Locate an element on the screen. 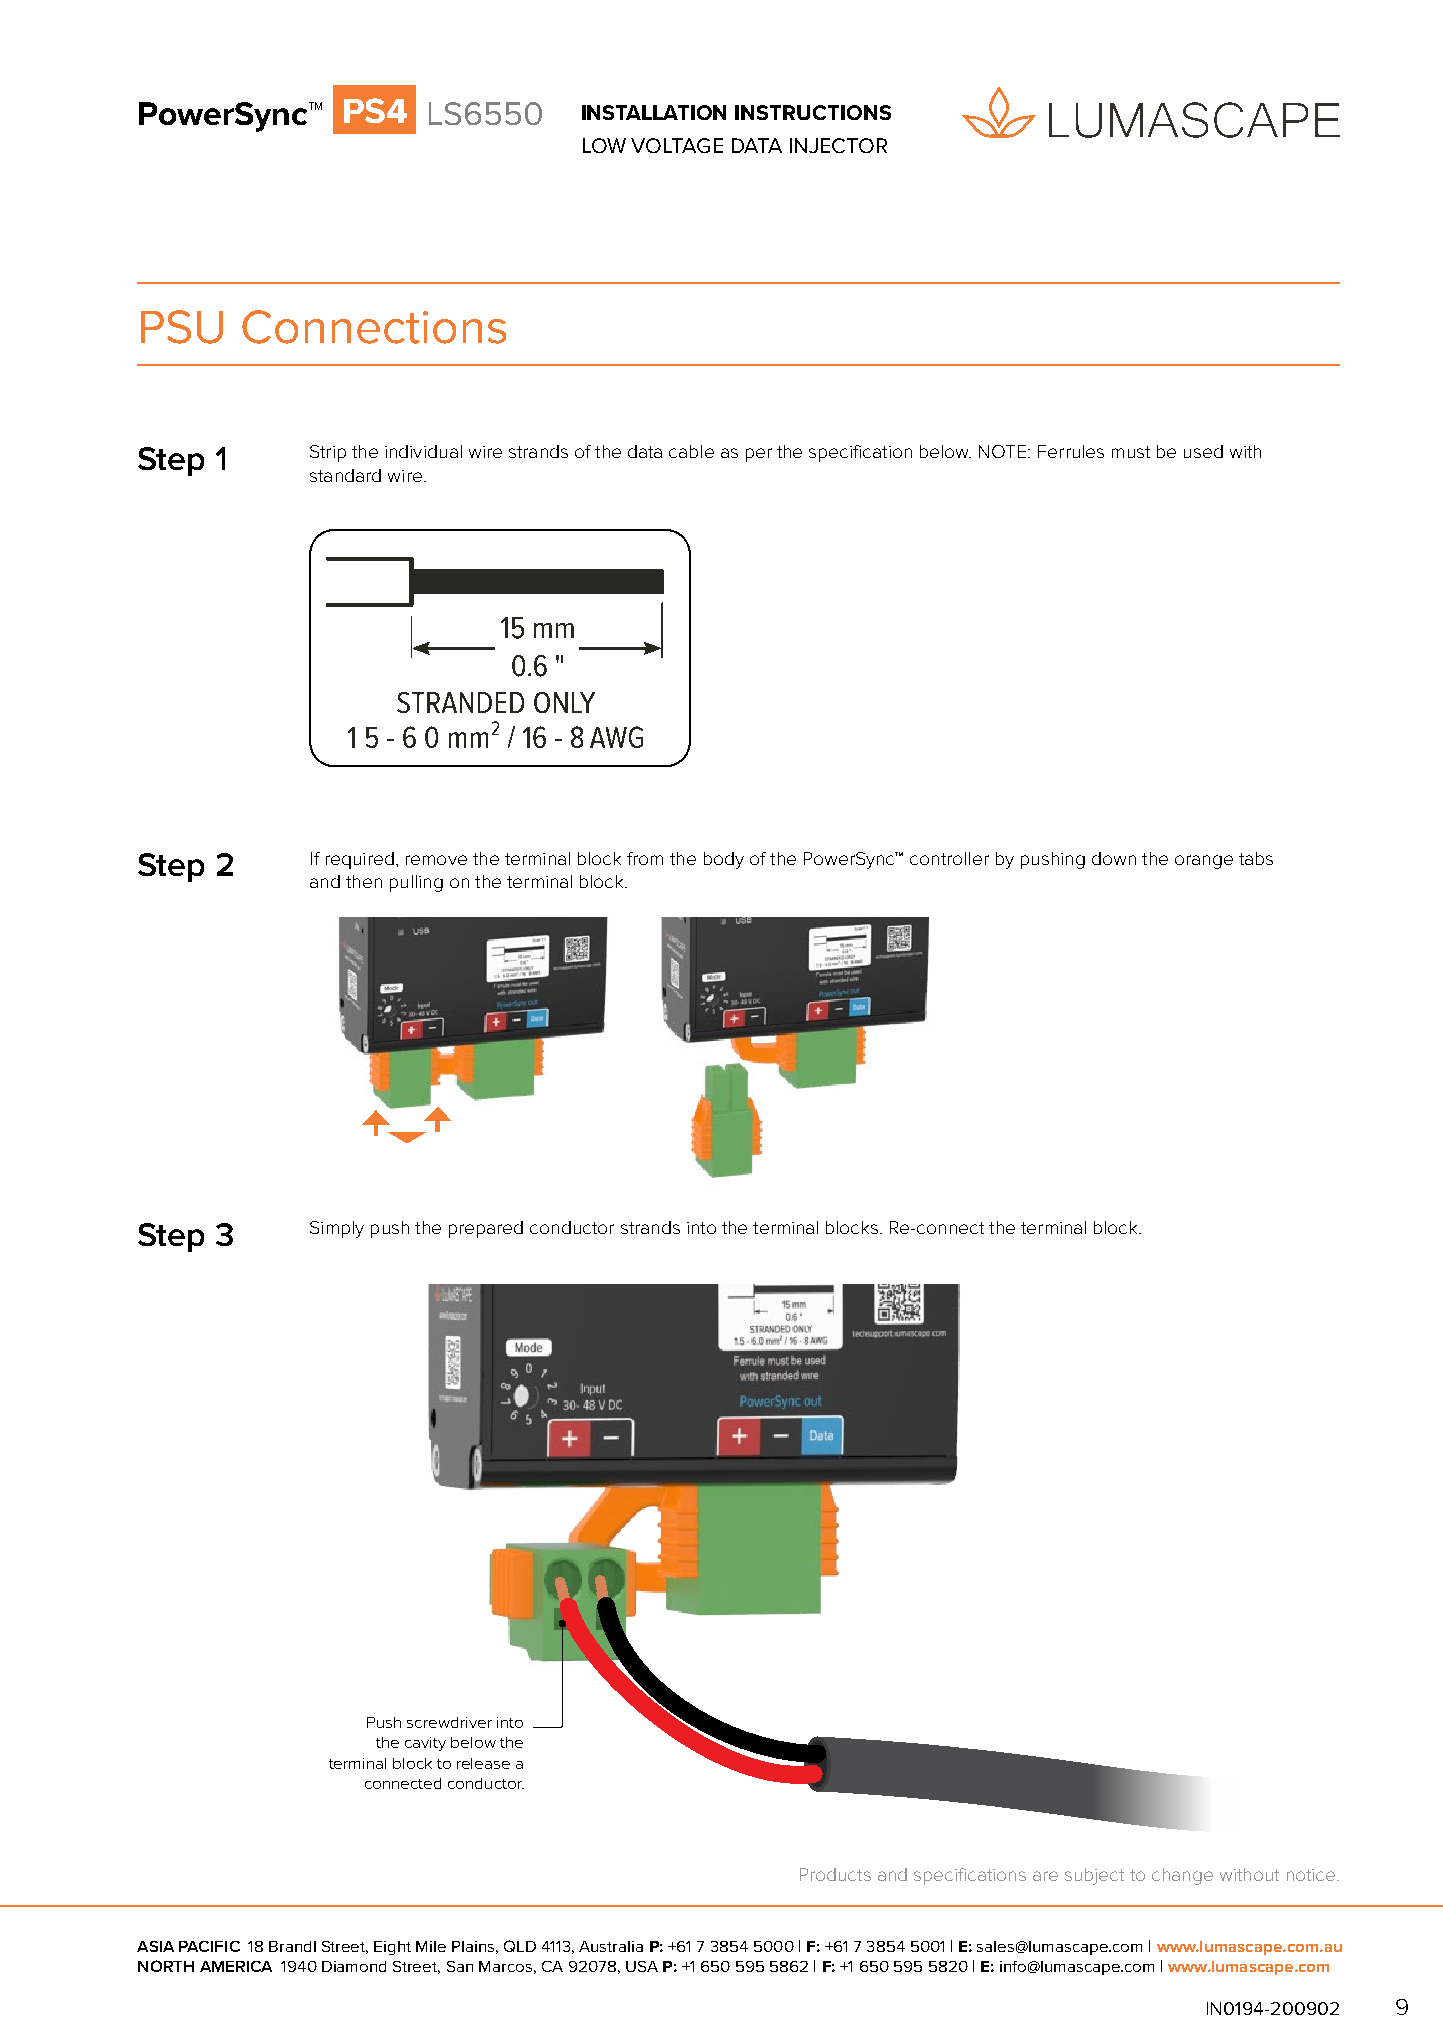 The height and width of the screenshot is (2040, 1443). release is located at coordinates (483, 1763).
